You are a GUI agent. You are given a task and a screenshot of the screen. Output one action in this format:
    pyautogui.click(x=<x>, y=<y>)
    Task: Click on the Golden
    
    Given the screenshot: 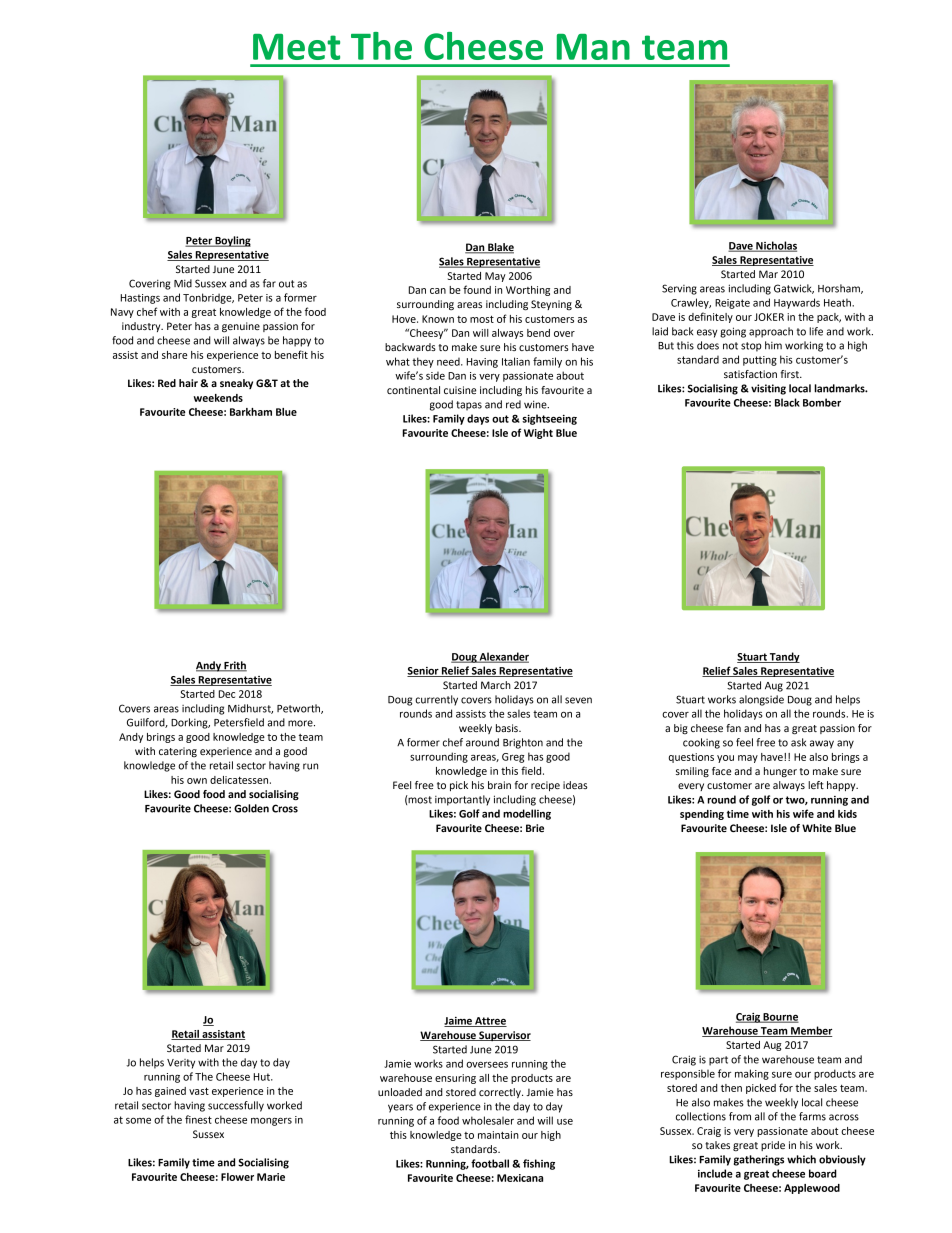 What is the action you would take?
    pyautogui.click(x=251, y=808)
